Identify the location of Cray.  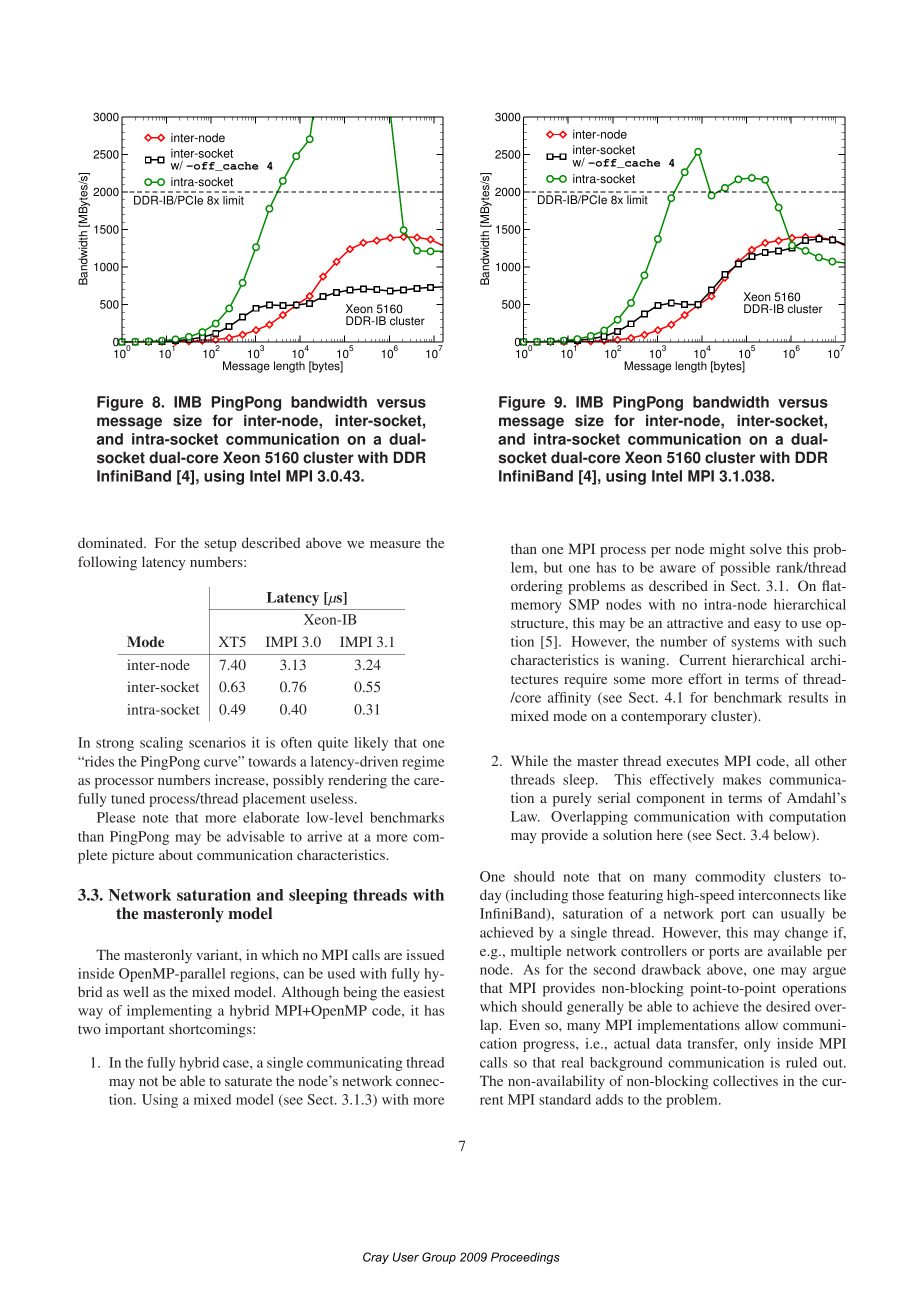
(376, 1258).
